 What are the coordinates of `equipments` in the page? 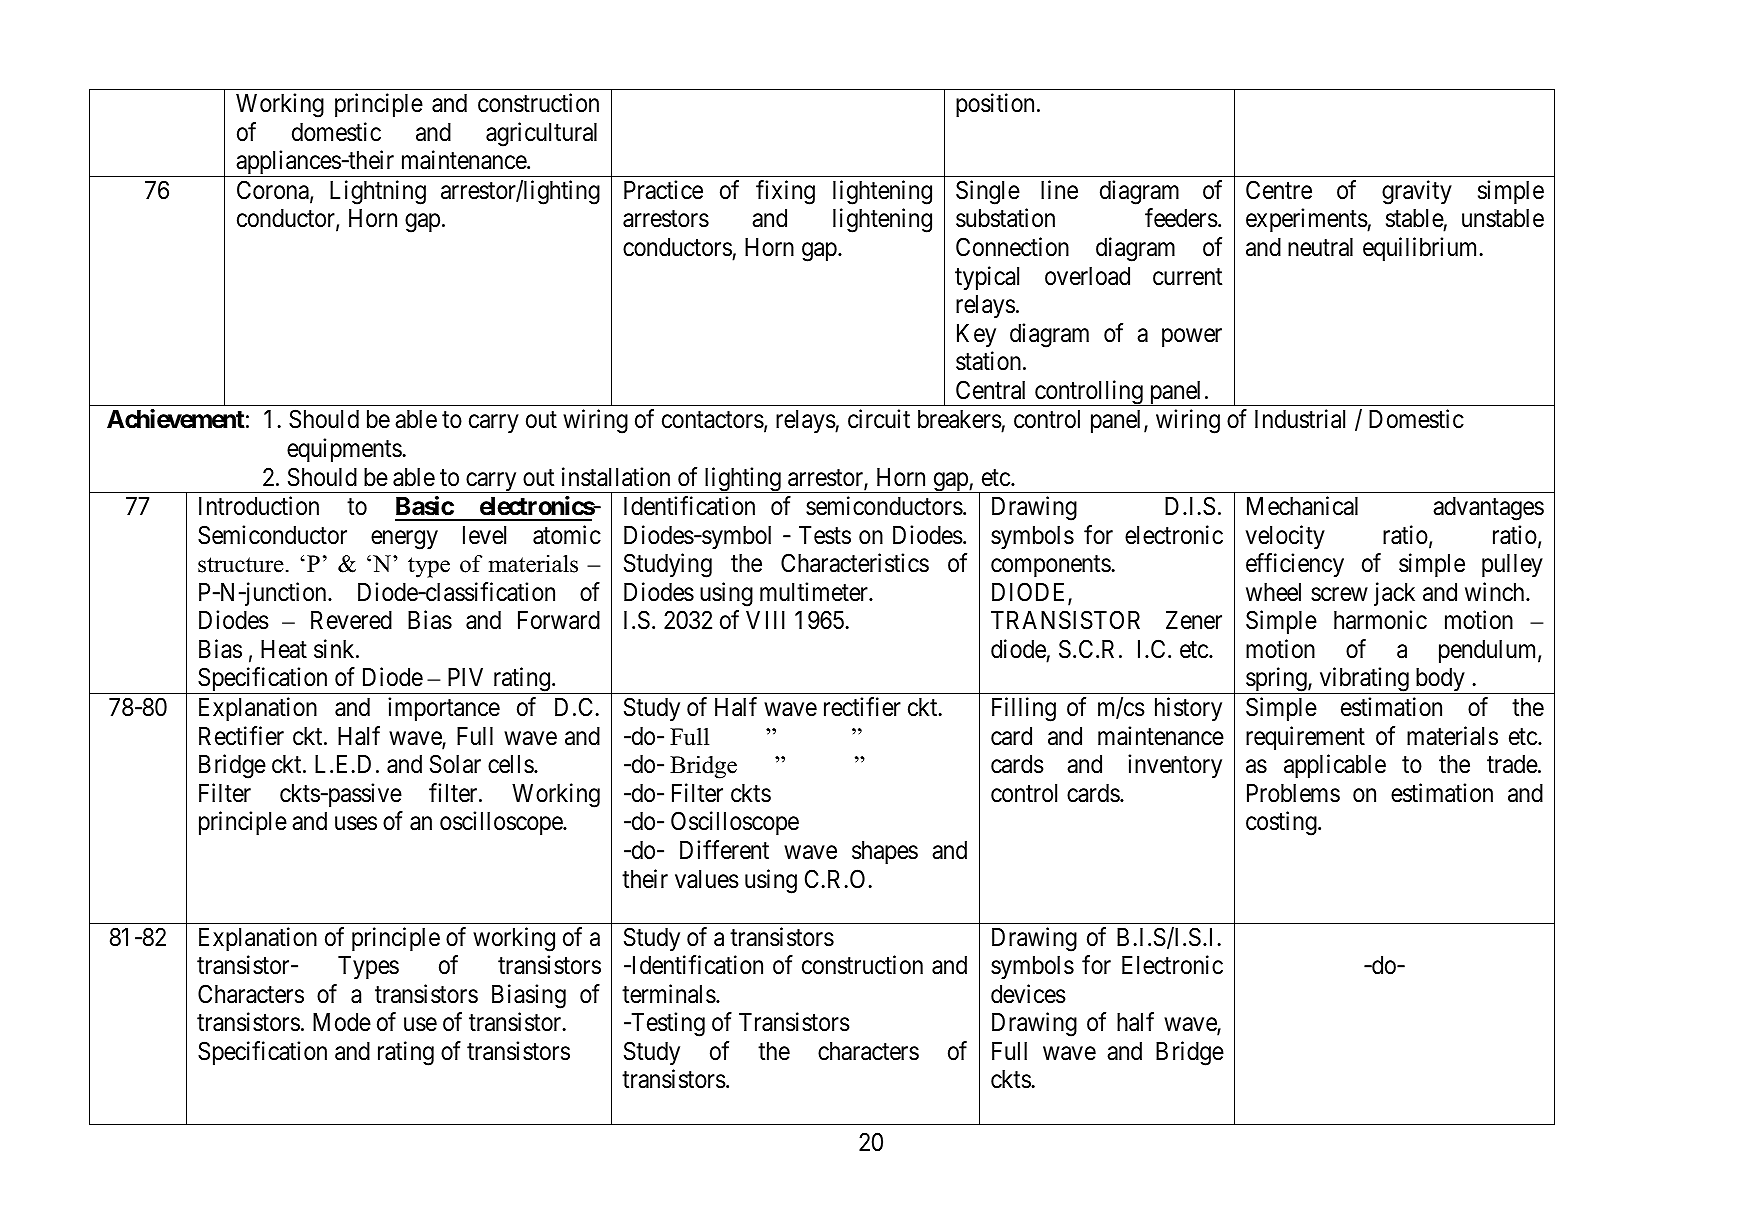 It's located at (344, 450).
